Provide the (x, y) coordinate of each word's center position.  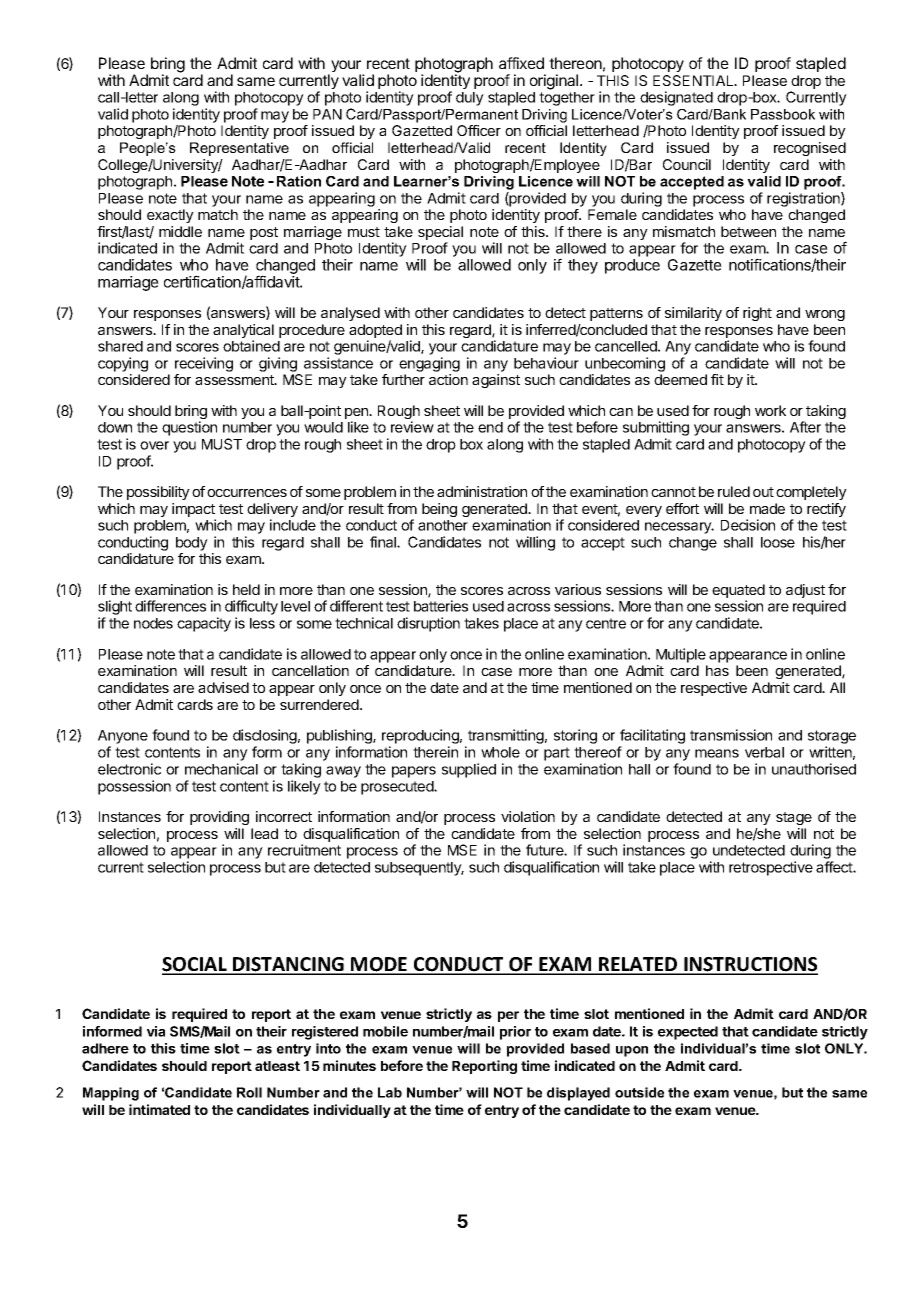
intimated (159, 1109)
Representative (239, 149)
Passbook (783, 114)
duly (470, 99)
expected (688, 1033)
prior (515, 1033)
